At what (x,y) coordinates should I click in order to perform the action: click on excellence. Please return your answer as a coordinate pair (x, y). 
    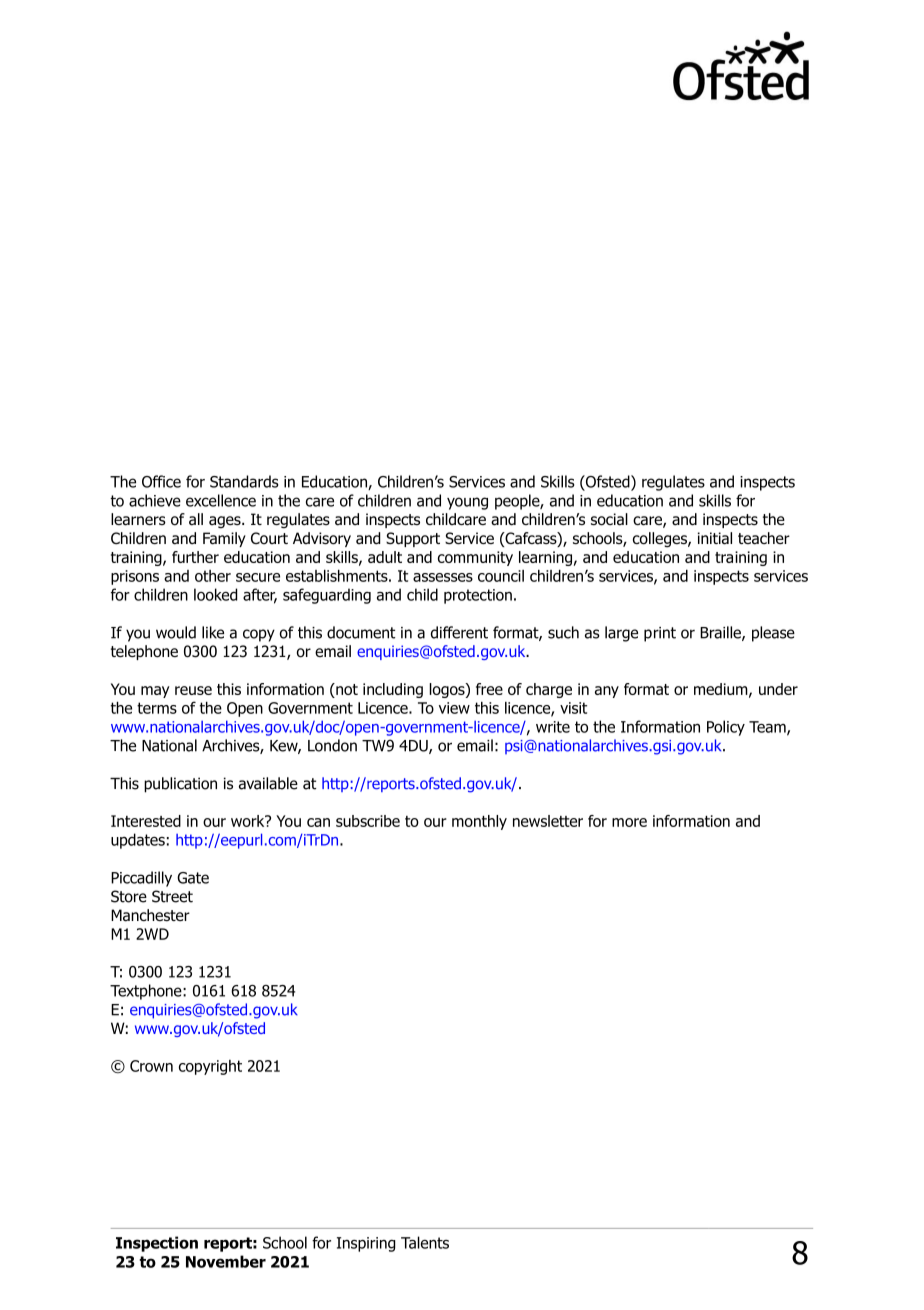
    Looking at the image, I should click on (221, 500).
